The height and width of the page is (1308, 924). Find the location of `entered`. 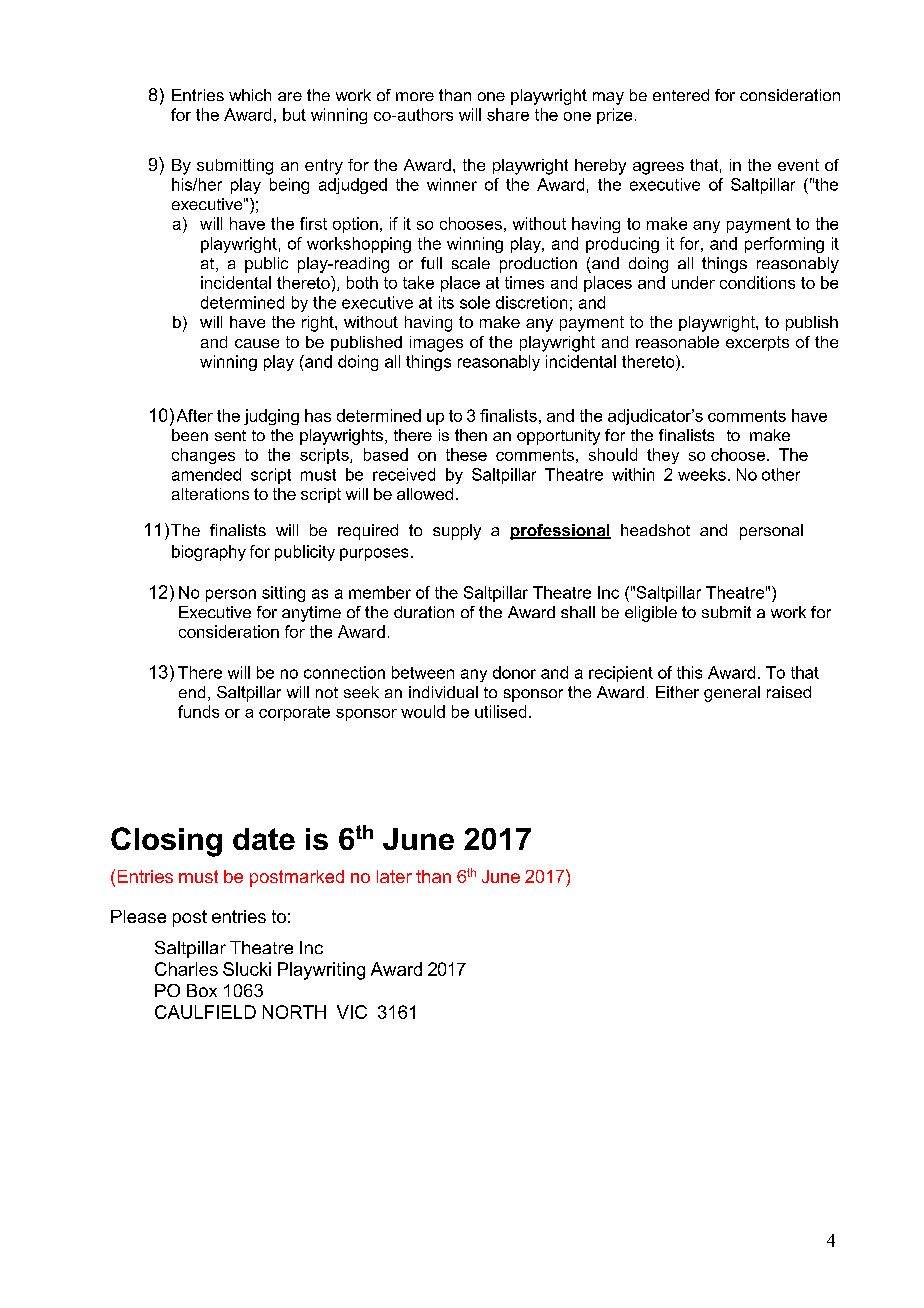

entered is located at coordinates (681, 95).
